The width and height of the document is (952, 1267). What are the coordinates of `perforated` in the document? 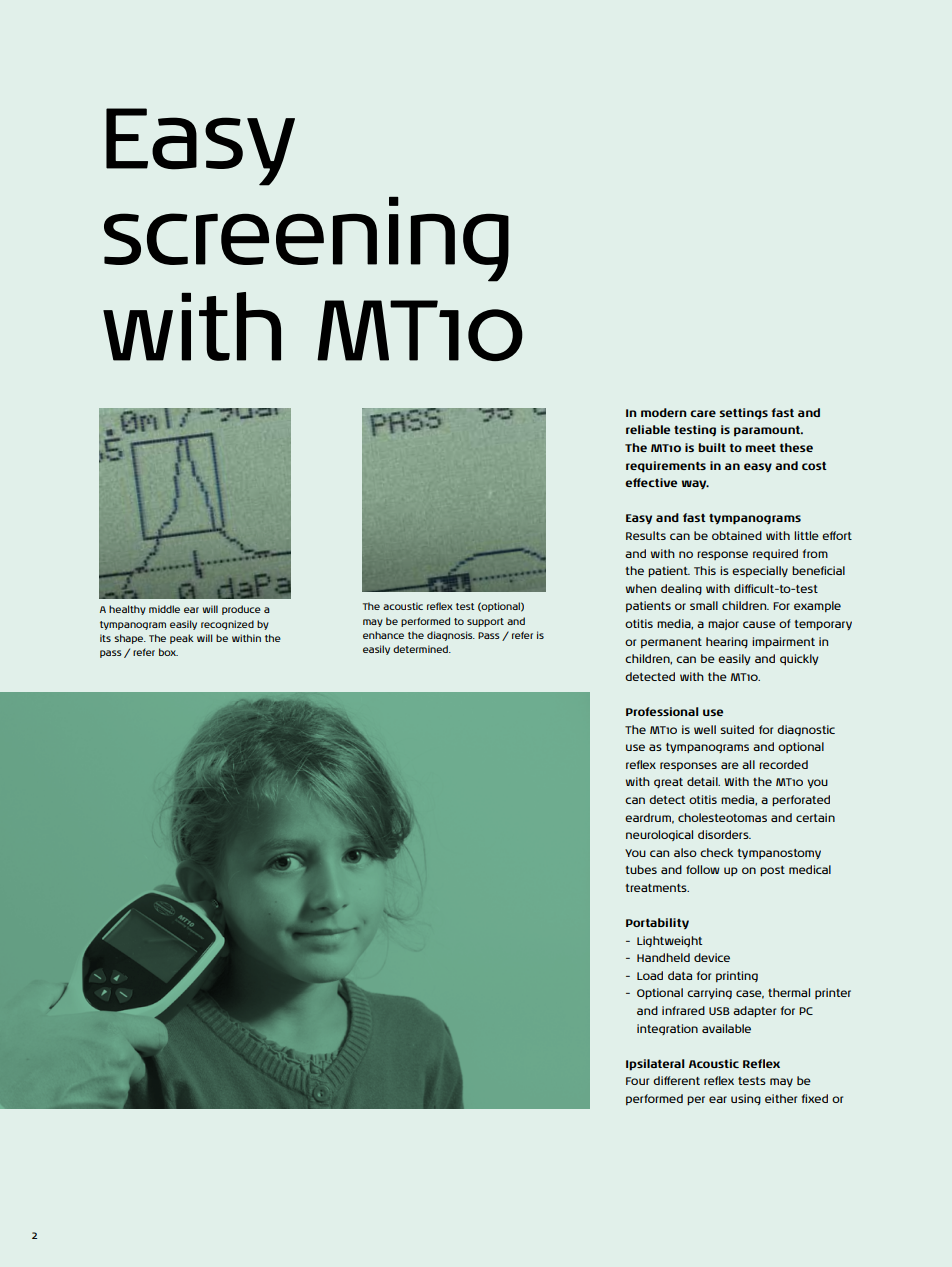 It's located at (801, 800).
